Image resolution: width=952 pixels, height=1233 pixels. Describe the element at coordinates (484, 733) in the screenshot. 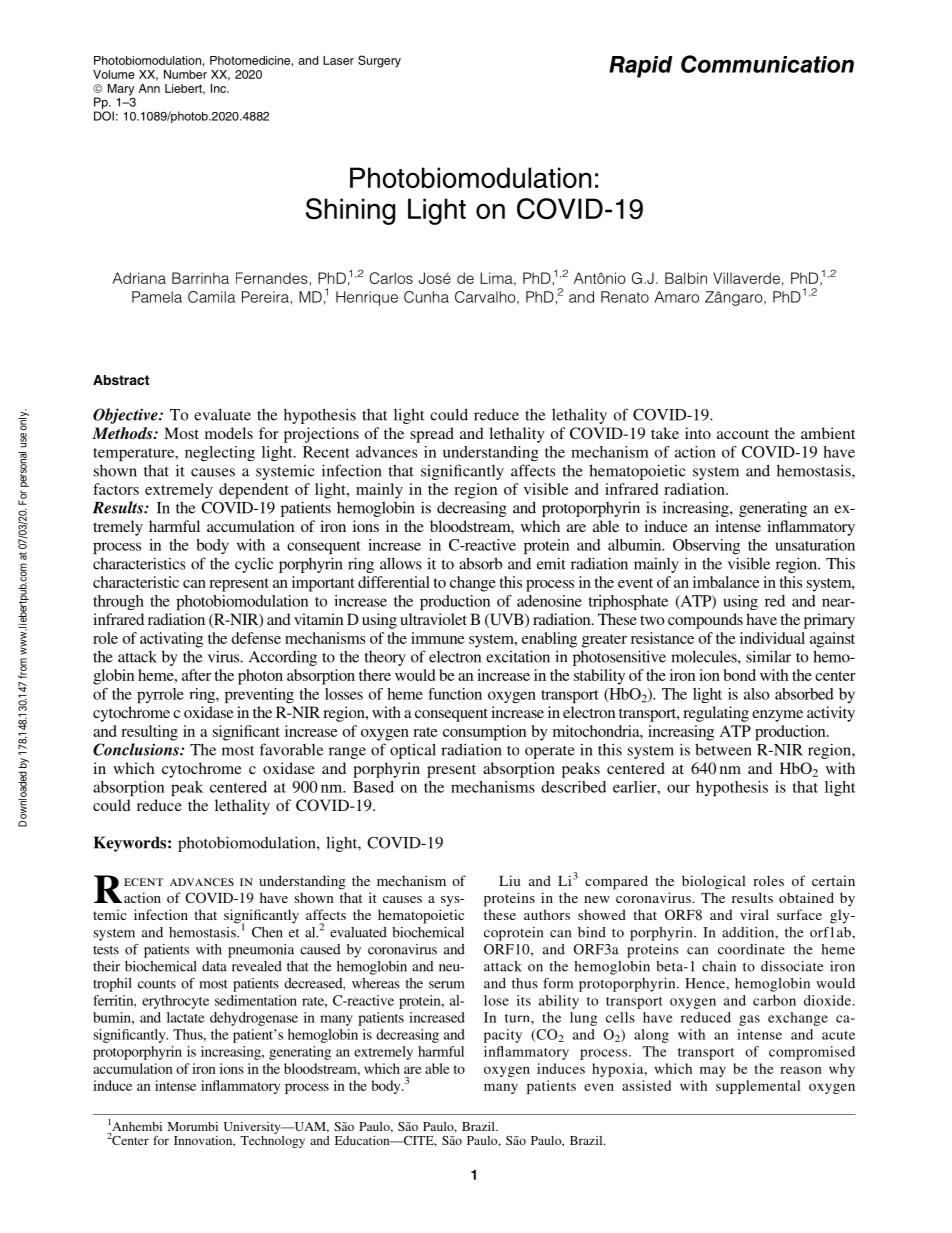

I see `consumption` at that location.
